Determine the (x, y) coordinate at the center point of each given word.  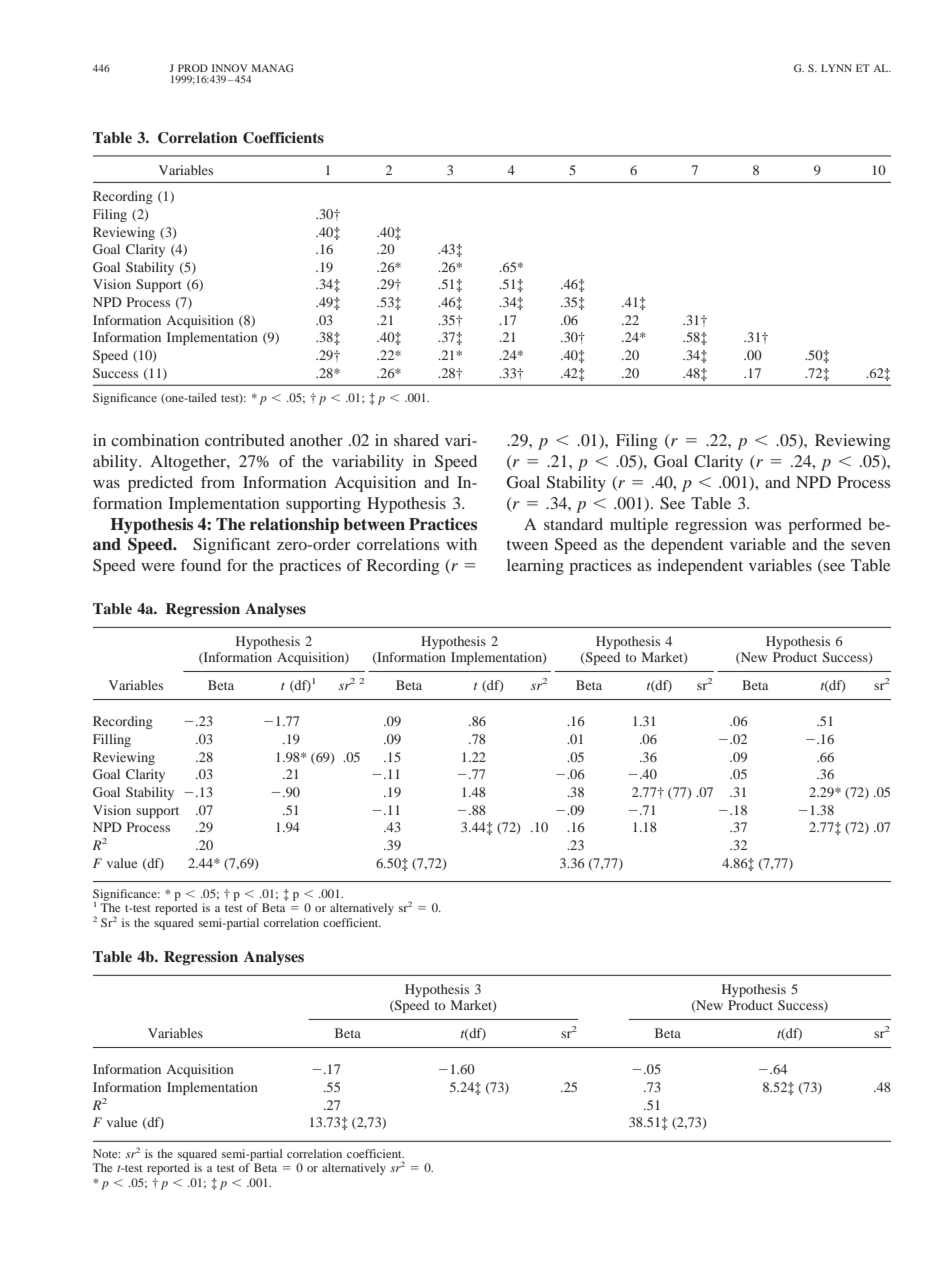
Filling (112, 740)
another (316, 440)
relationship (294, 526)
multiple (639, 526)
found (201, 565)
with (461, 544)
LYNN (836, 68)
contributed (245, 440)
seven (871, 546)
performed (825, 526)
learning (535, 567)
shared (416, 440)
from (218, 482)
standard (573, 524)
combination (155, 440)
